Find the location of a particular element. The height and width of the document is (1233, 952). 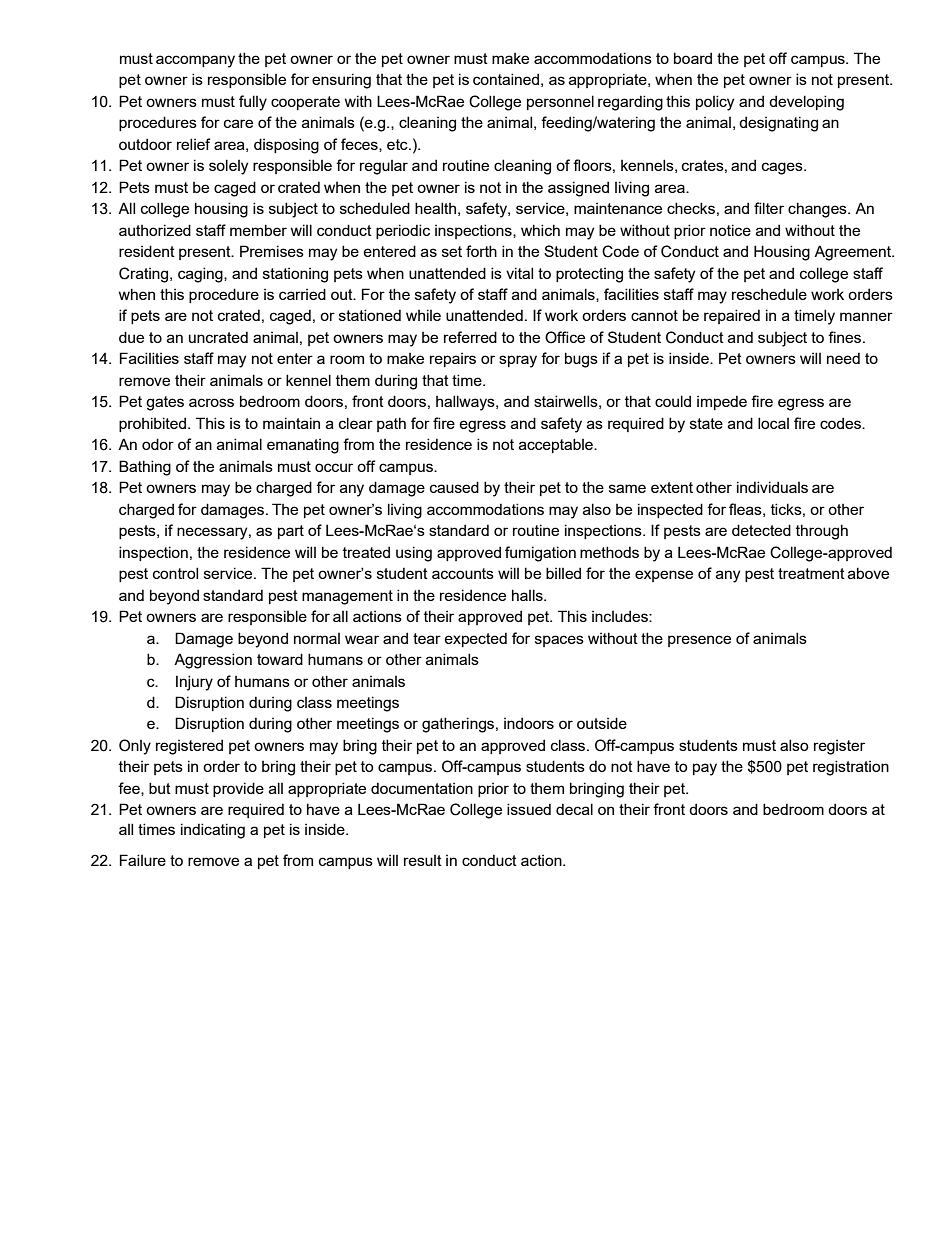

expected is located at coordinates (476, 639).
